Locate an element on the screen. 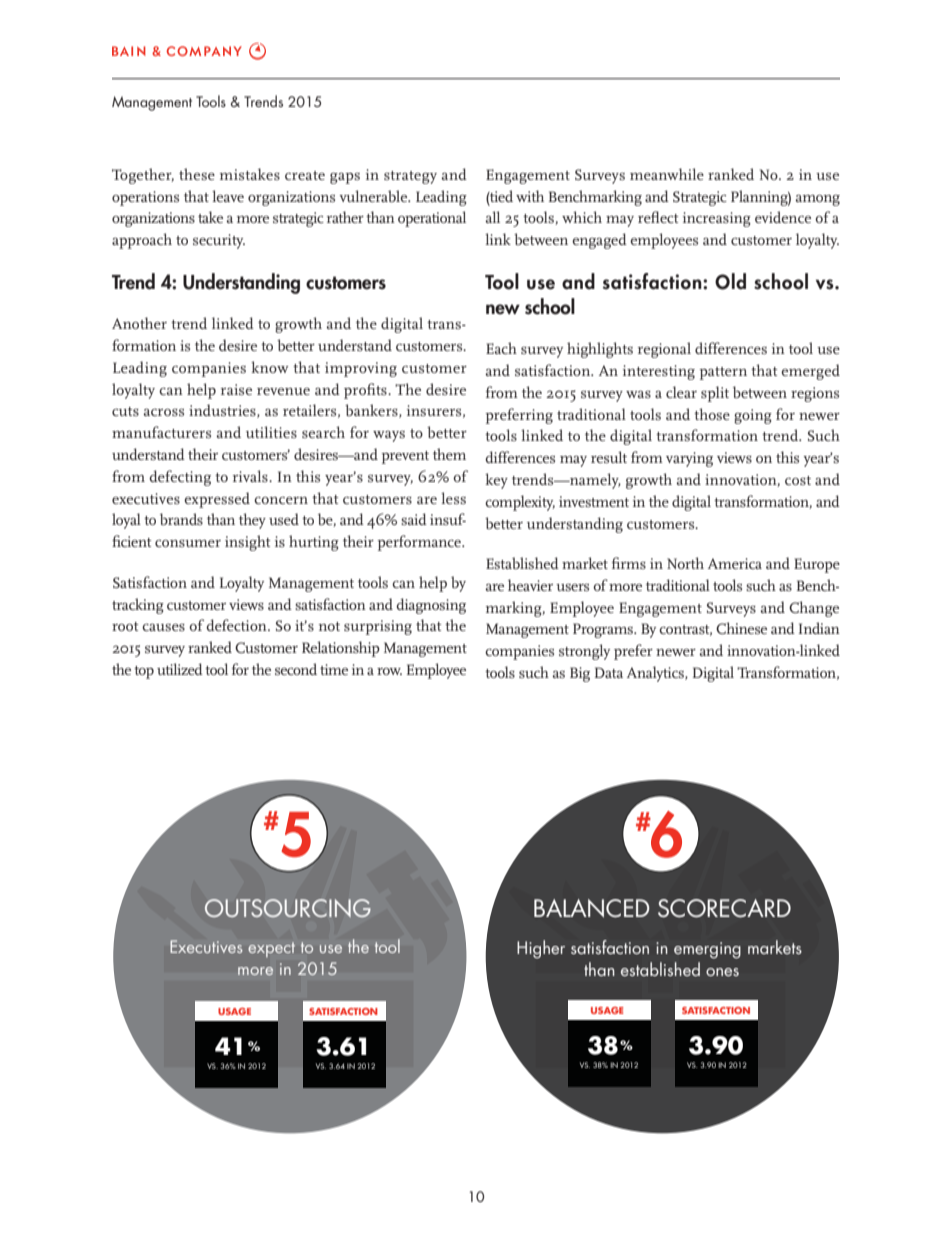 This screenshot has height=1233, width=952. expect is located at coordinates (271, 949).
